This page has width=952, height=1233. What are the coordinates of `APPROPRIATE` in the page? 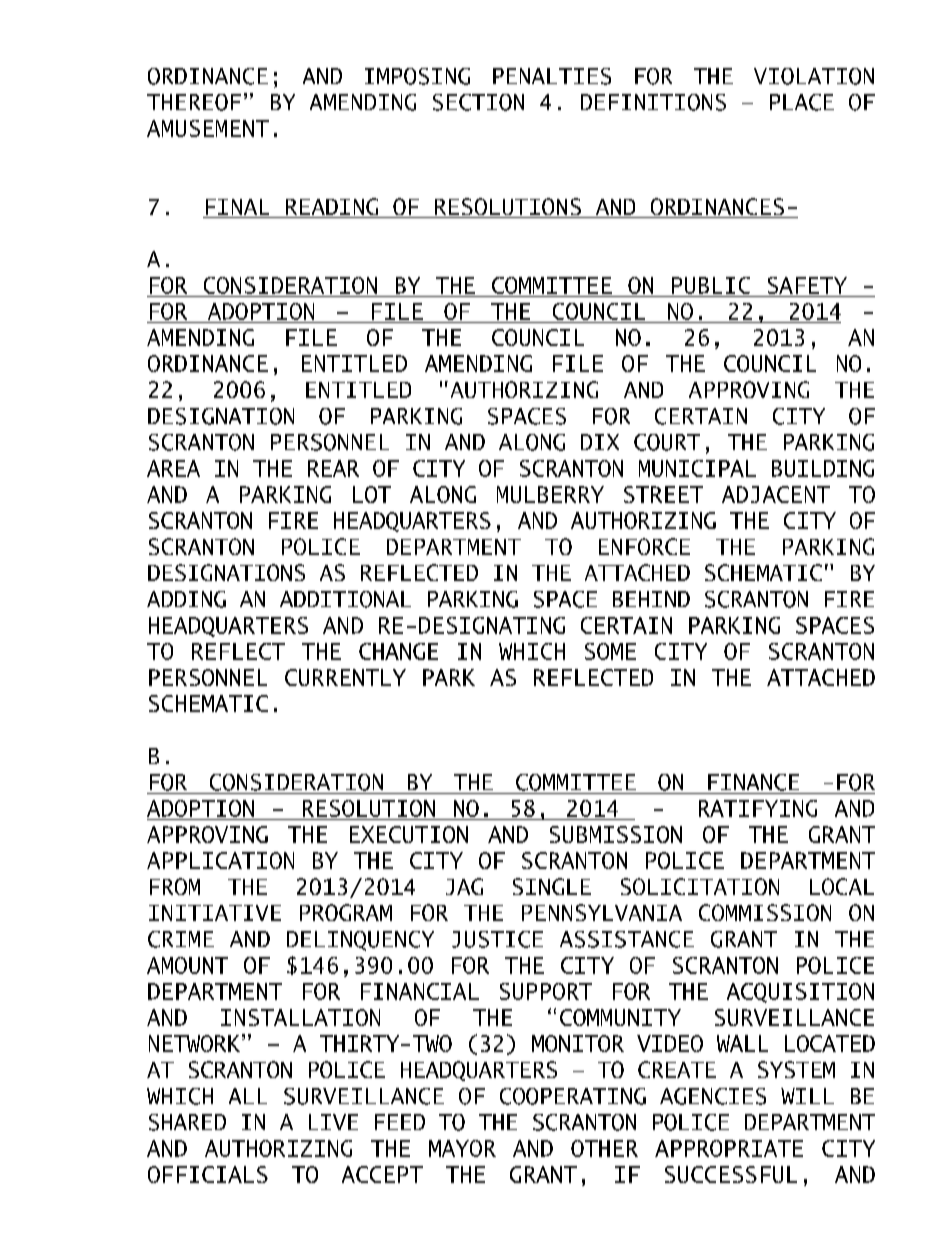 It's located at (729, 1148).
